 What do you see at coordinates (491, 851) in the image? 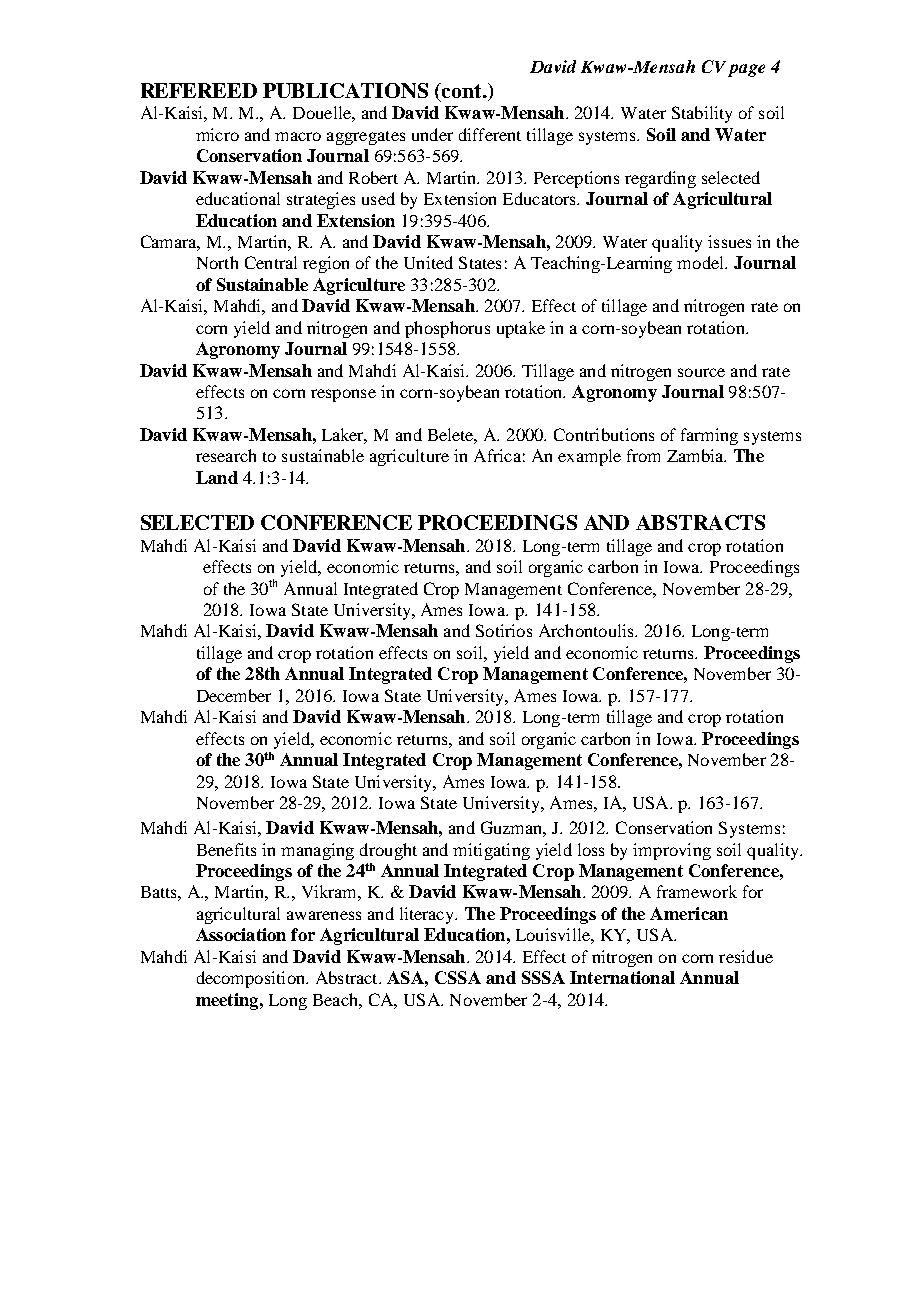
I see `mitigating` at bounding box center [491, 851].
